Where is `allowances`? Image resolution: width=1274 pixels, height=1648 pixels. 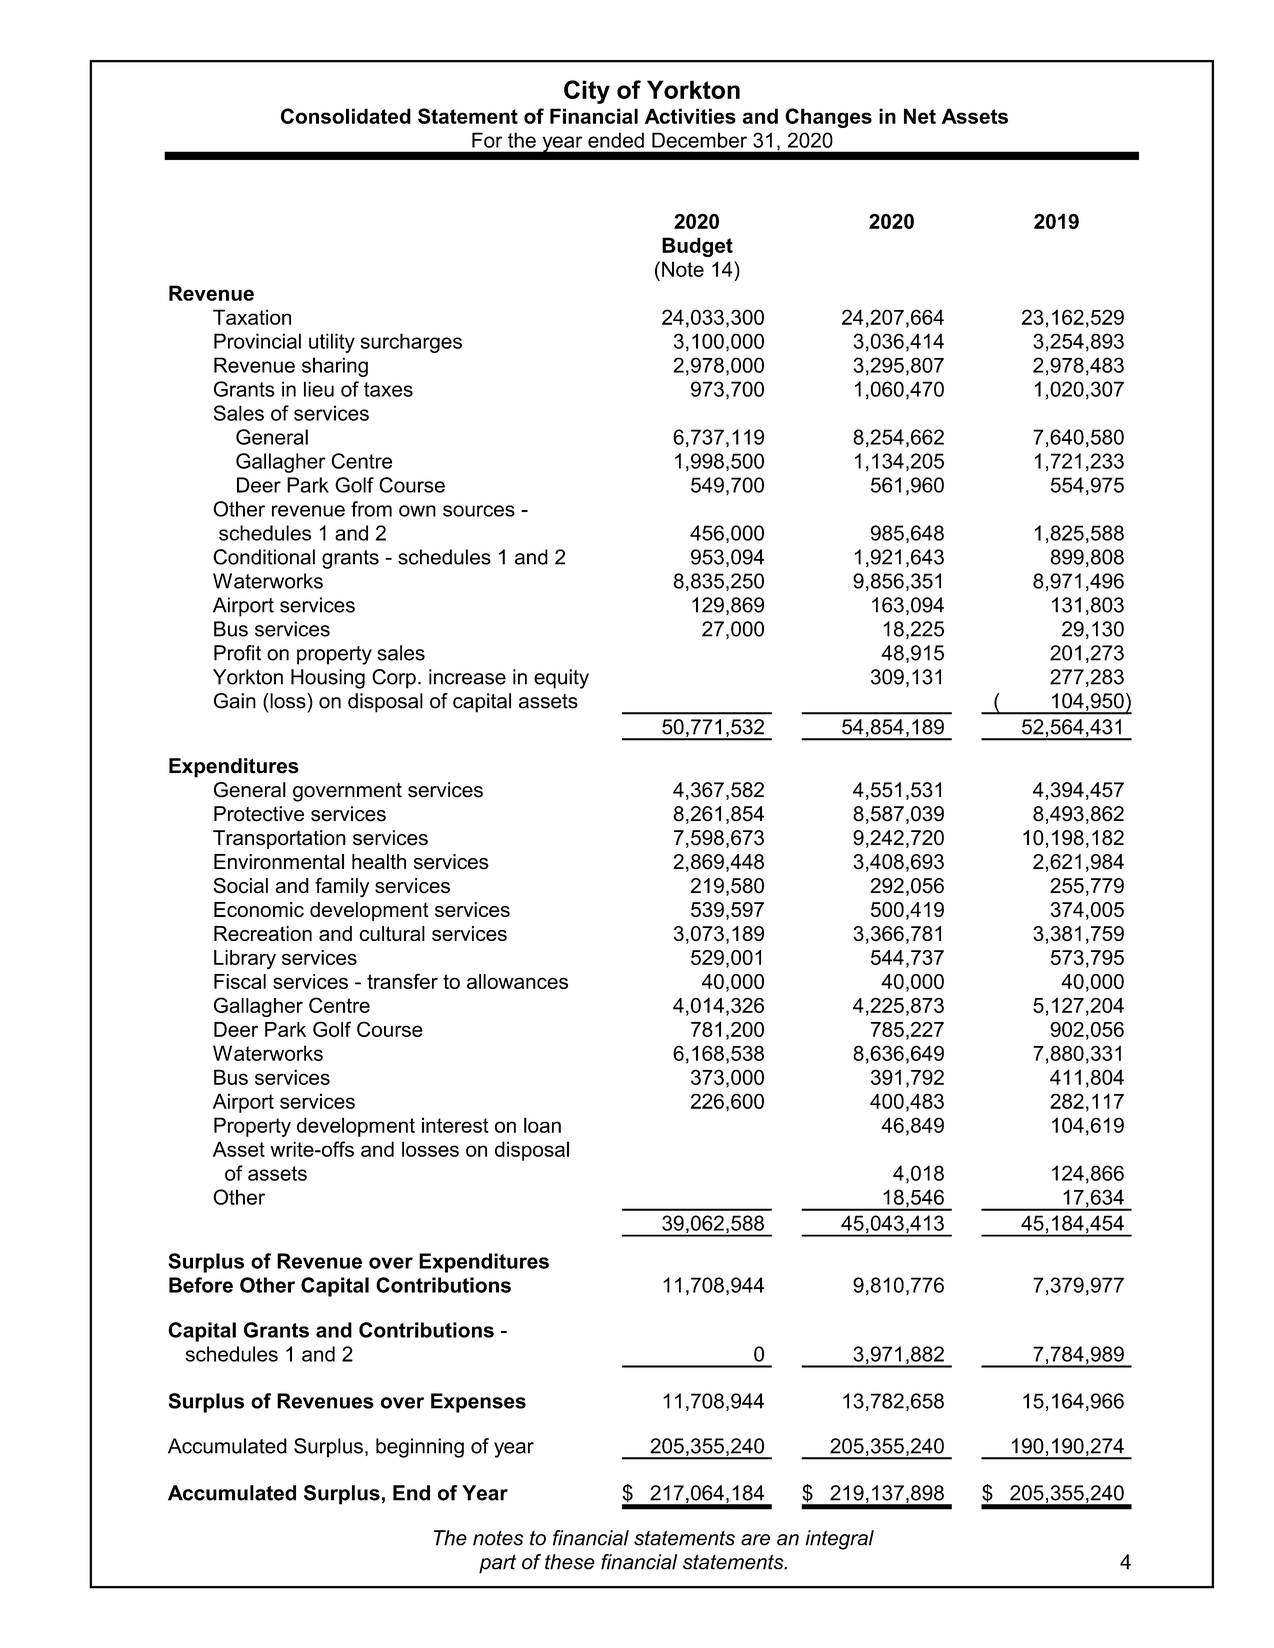 allowances is located at coordinates (517, 981).
